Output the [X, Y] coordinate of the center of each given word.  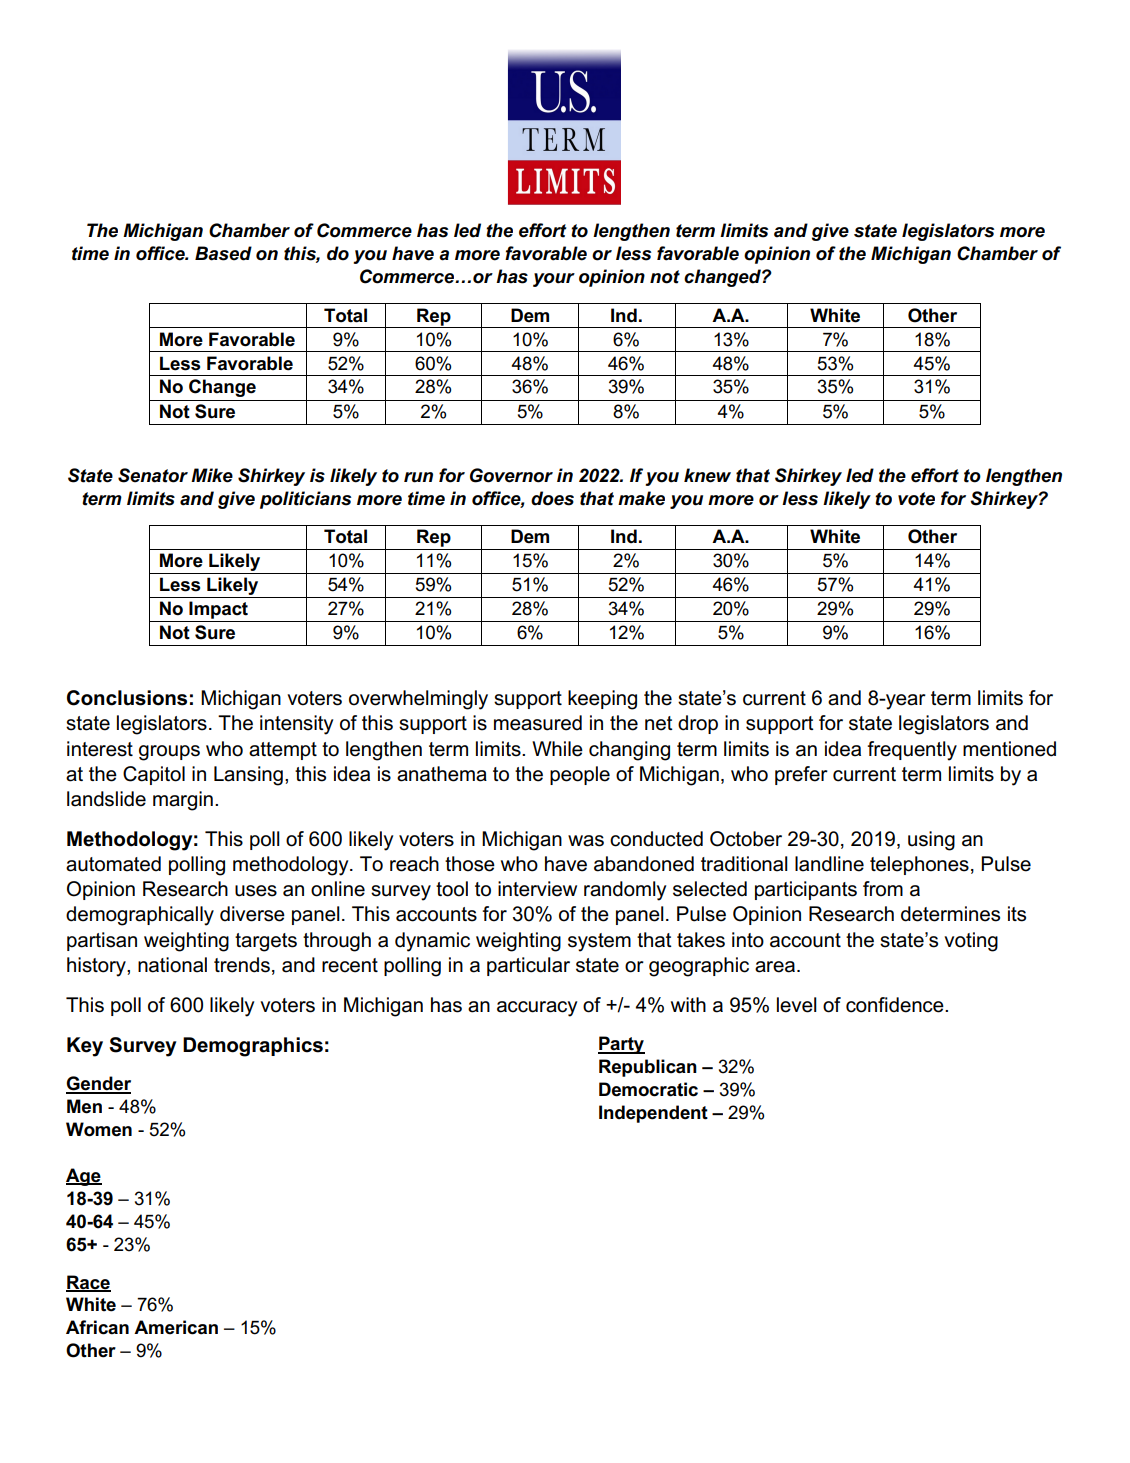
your [554, 280]
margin [183, 801]
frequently [912, 751]
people [580, 775]
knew [707, 475]
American [176, 1327]
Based [223, 253]
